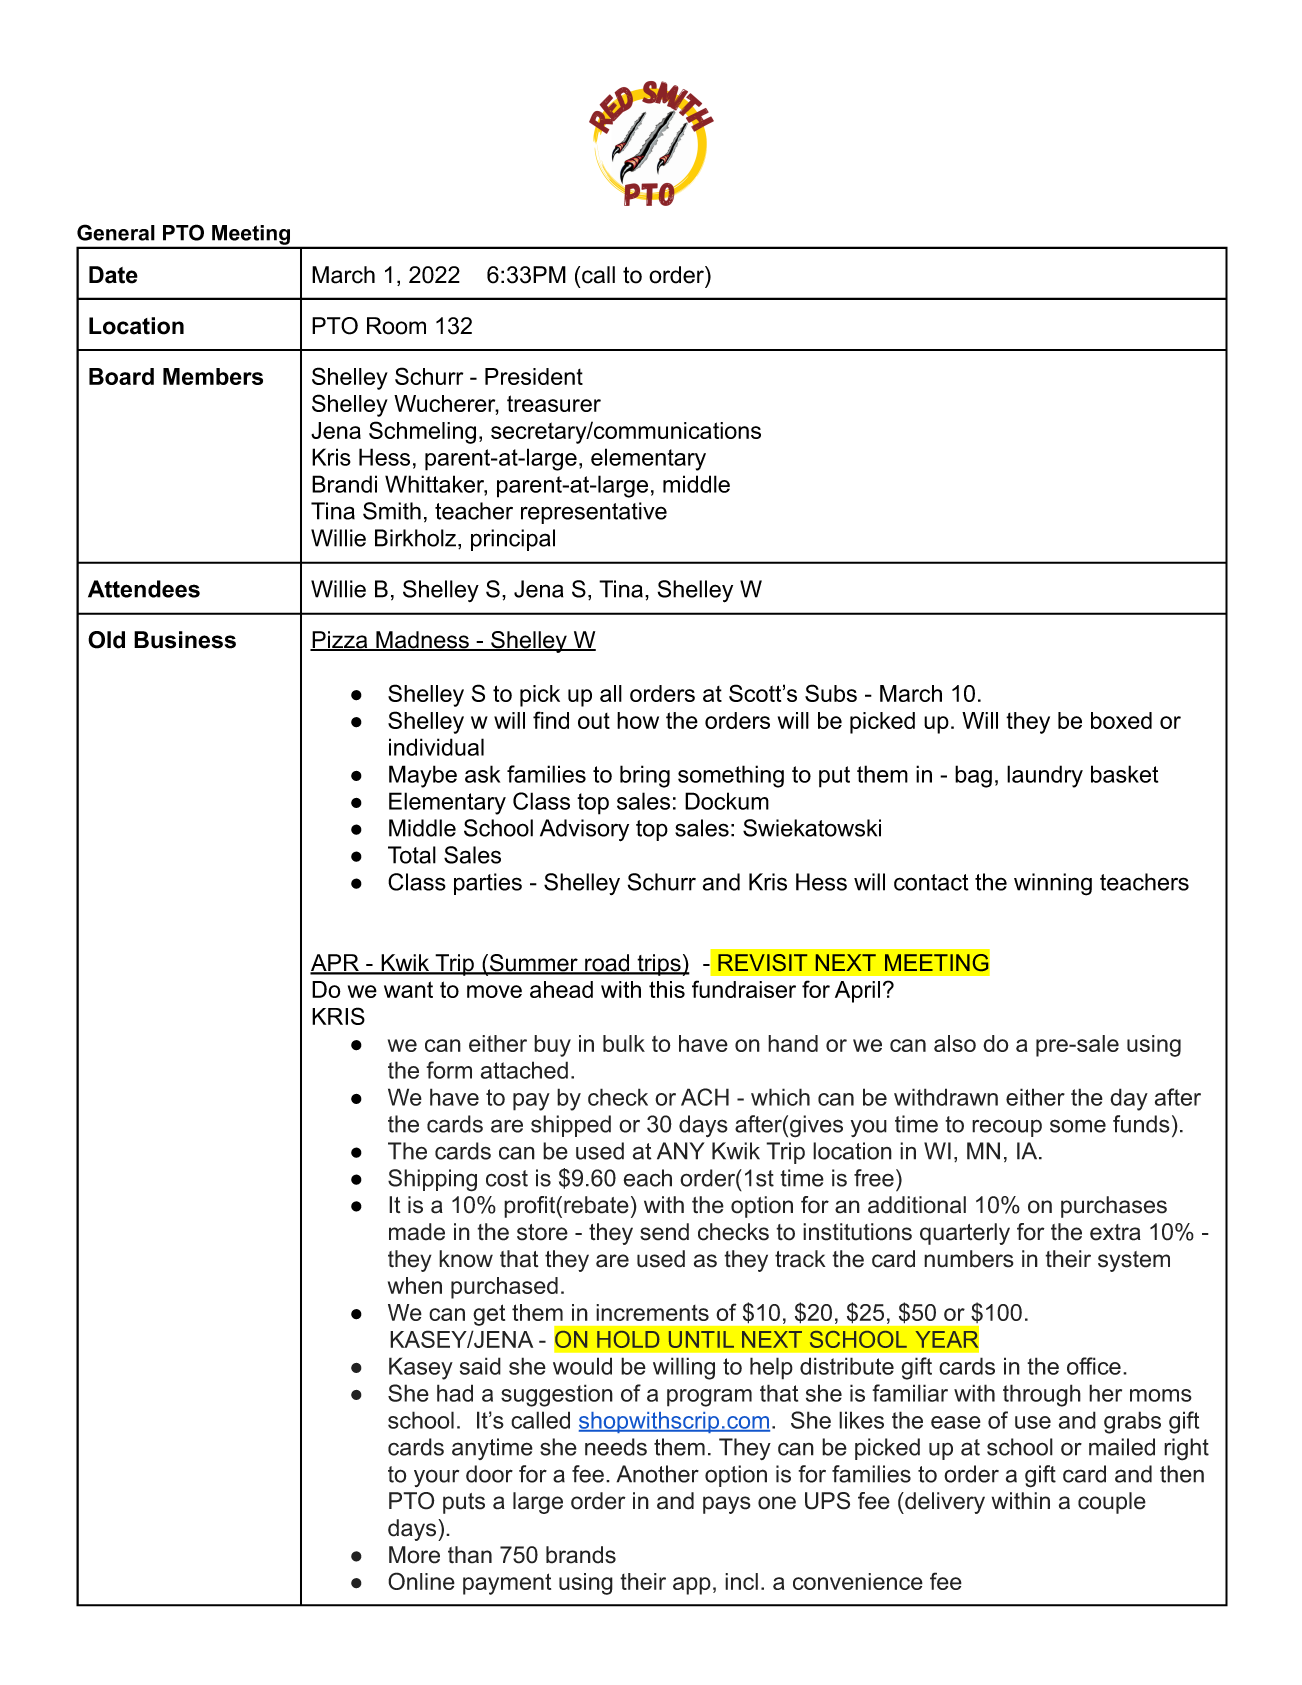  Describe the element at coordinates (534, 376) in the screenshot. I see `President` at that location.
